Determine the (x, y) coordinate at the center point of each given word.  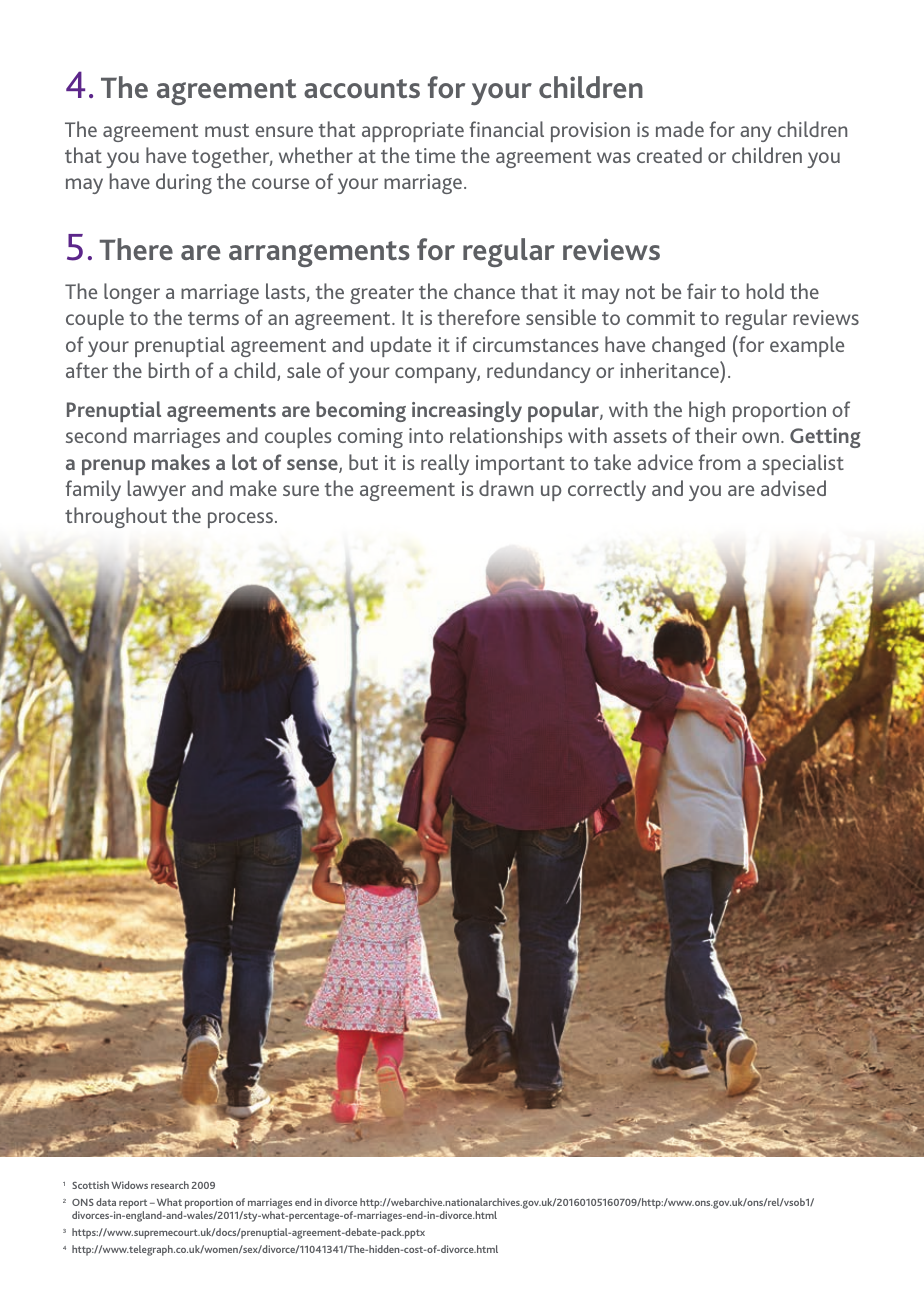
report (133, 1205)
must (227, 130)
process (240, 520)
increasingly (467, 411)
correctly (607, 490)
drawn (506, 488)
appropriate (413, 132)
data (106, 1202)
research (170, 1185)
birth (169, 370)
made (680, 129)
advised (793, 488)
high (707, 411)
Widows (129, 1185)
